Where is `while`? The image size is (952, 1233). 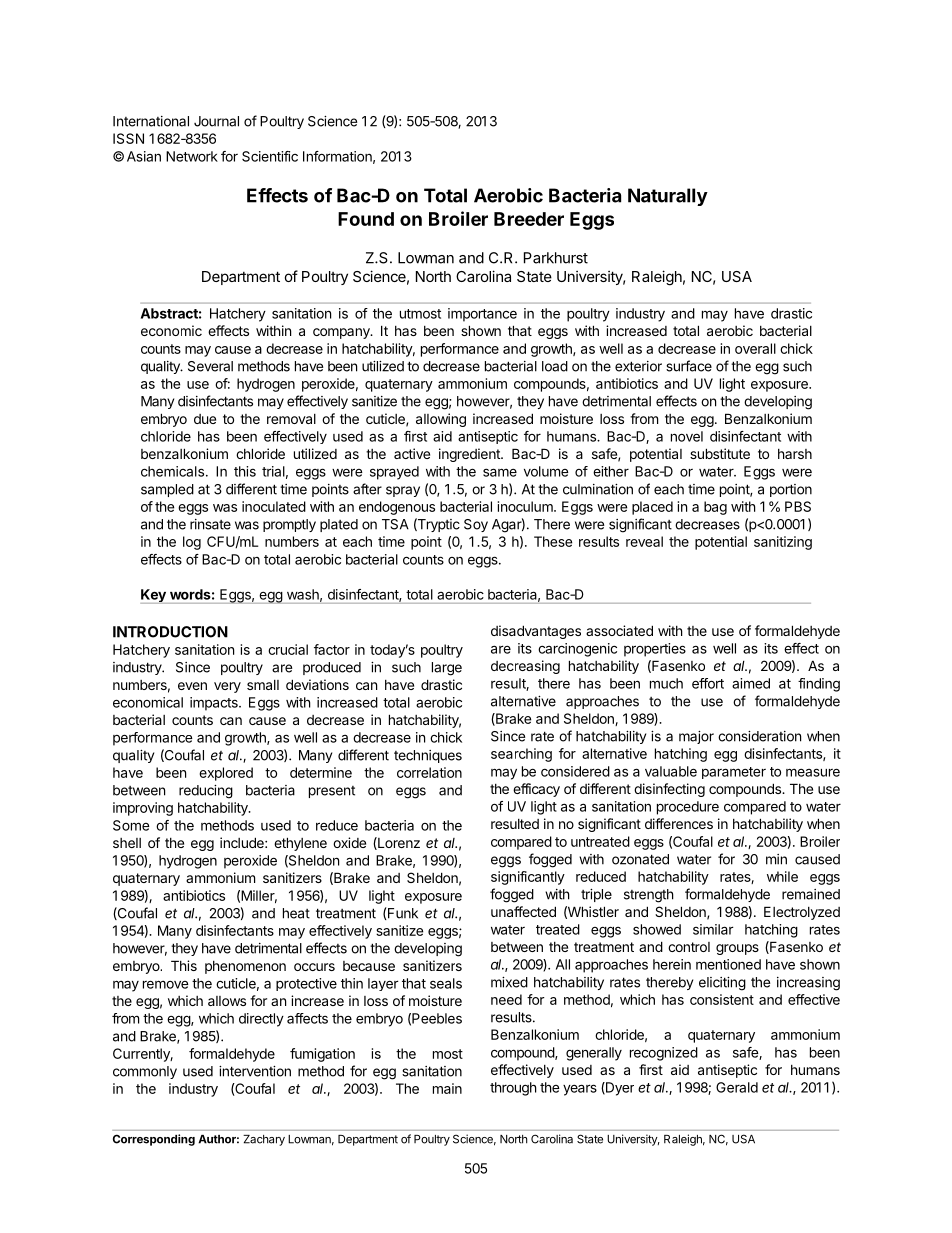
while is located at coordinates (782, 876).
